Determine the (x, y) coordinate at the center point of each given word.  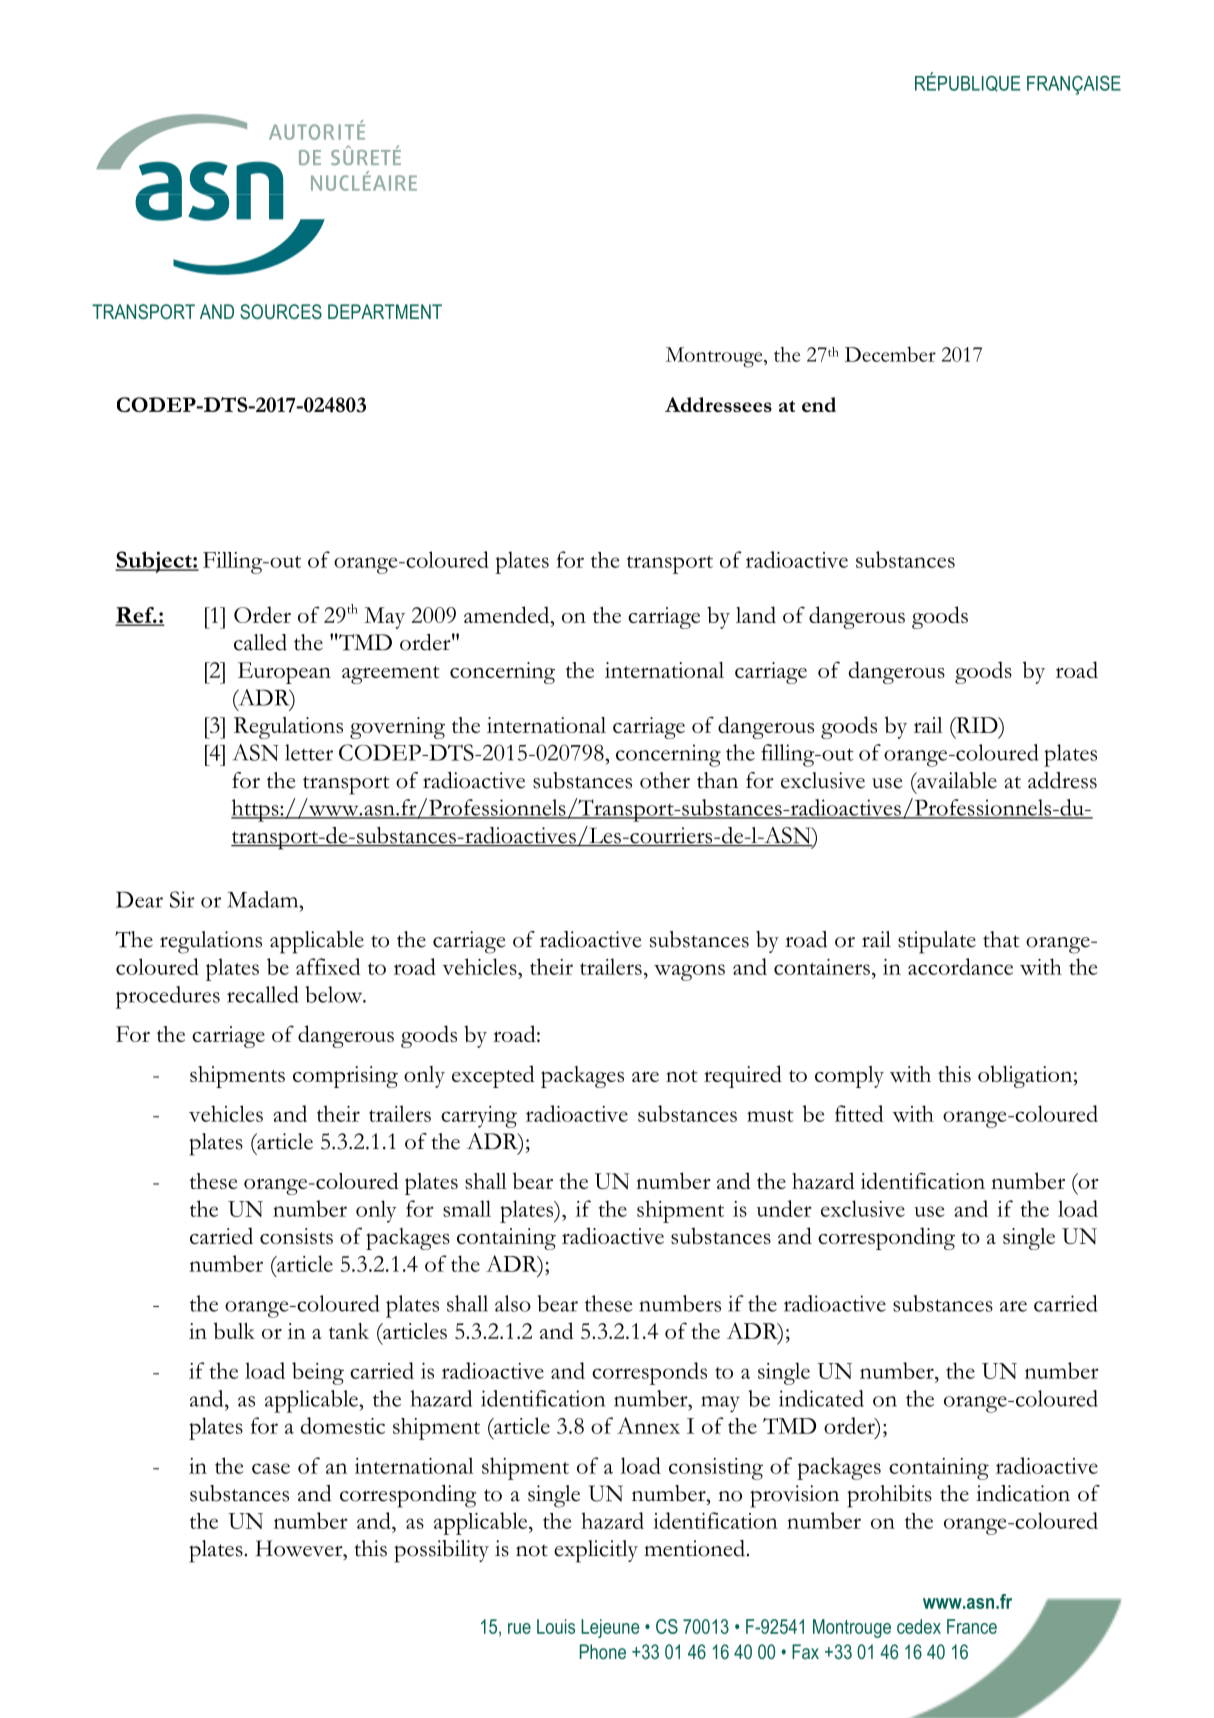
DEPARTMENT (385, 311)
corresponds (649, 1373)
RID (977, 725)
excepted (493, 1076)
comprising (345, 1077)
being (318, 1373)
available (956, 780)
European (284, 673)
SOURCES (281, 311)
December (890, 354)
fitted (859, 1113)
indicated (821, 1398)
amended (508, 614)
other (665, 780)
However (300, 1548)
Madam (264, 899)
